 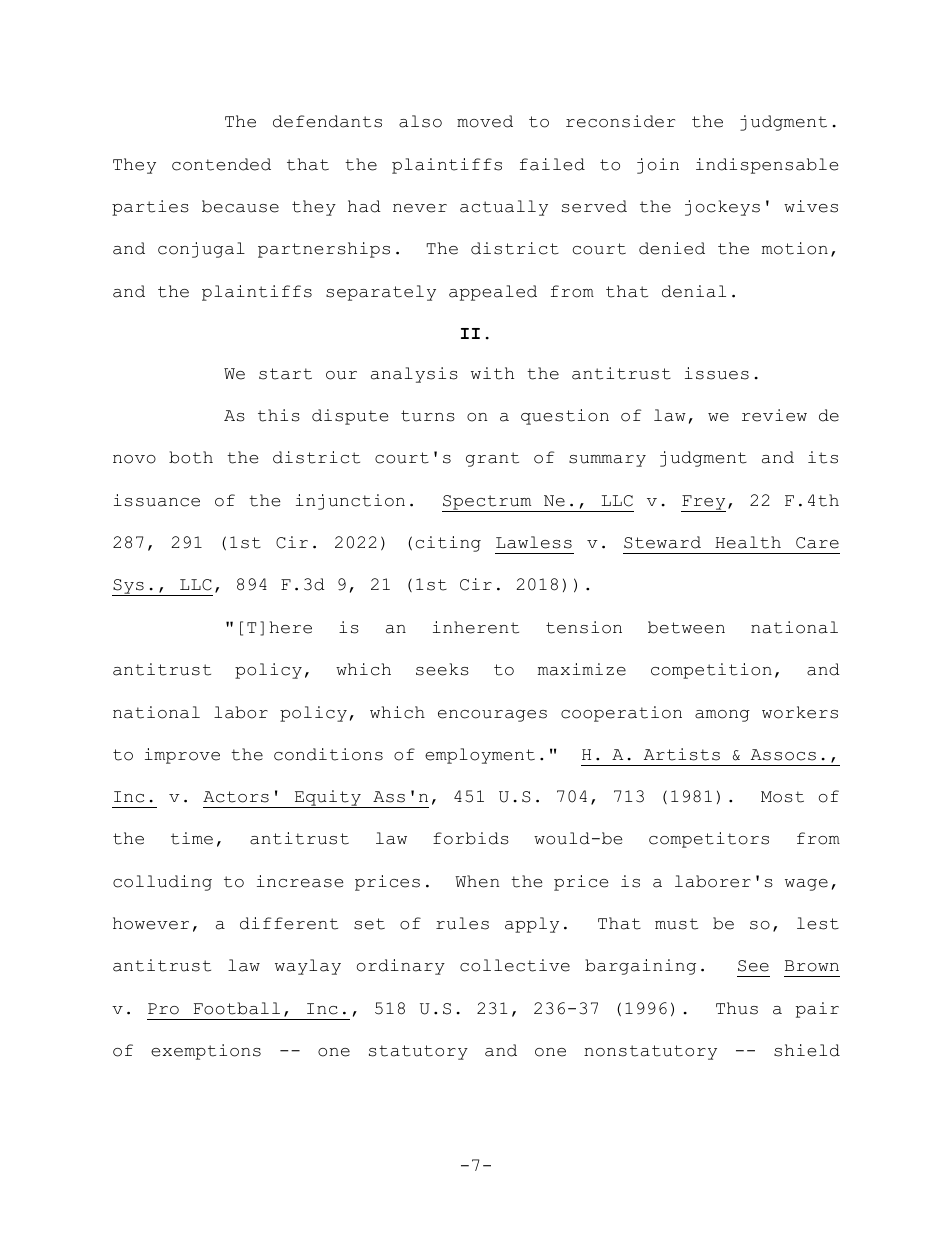 What do you see at coordinates (485, 121) in the document?
I see `moved` at bounding box center [485, 121].
